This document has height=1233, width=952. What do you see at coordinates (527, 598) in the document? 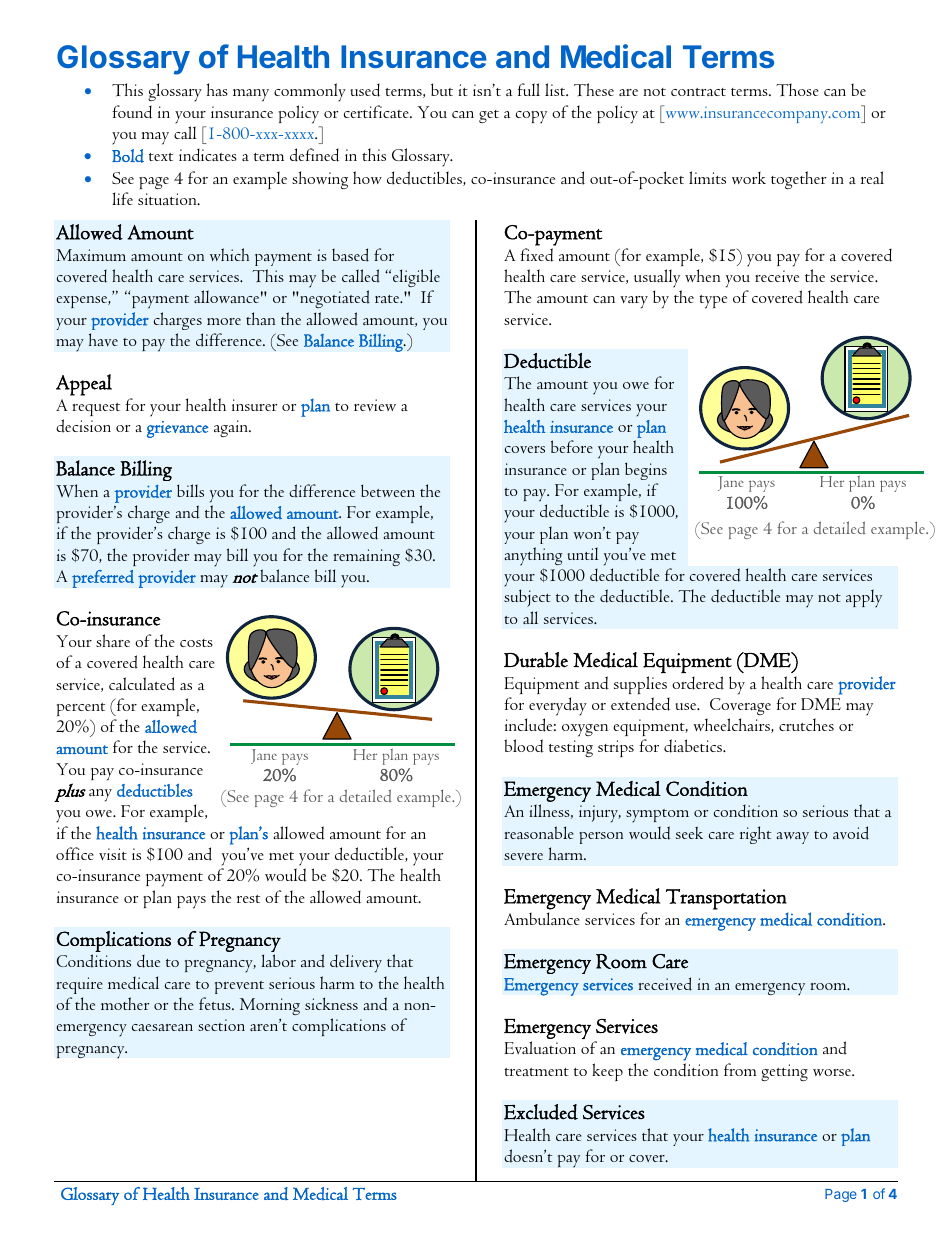
I see `subject` at bounding box center [527, 598].
